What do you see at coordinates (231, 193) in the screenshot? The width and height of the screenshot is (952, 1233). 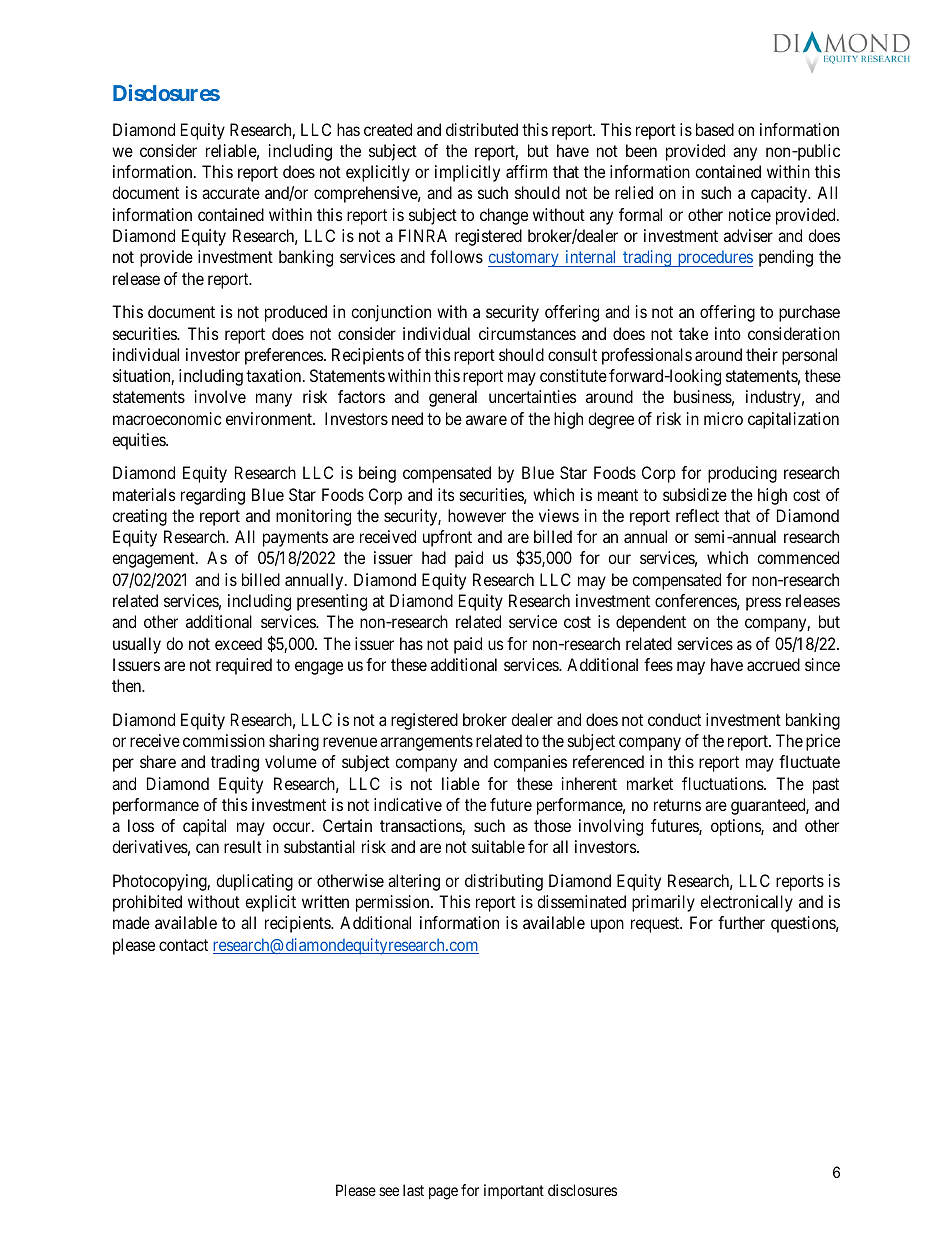 I see `accurate` at bounding box center [231, 193].
